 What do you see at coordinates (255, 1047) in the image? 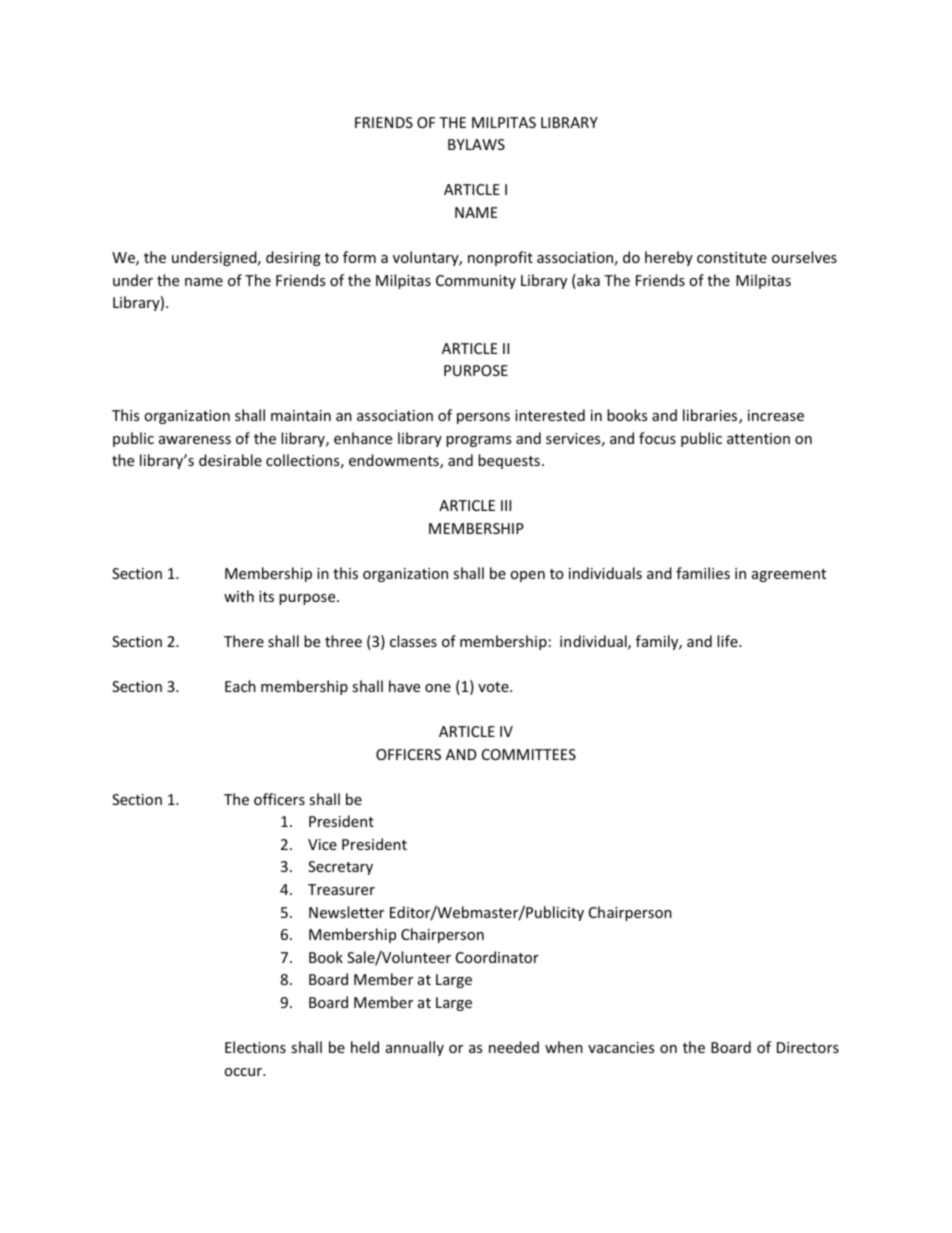
I see `Elections` at bounding box center [255, 1047].
